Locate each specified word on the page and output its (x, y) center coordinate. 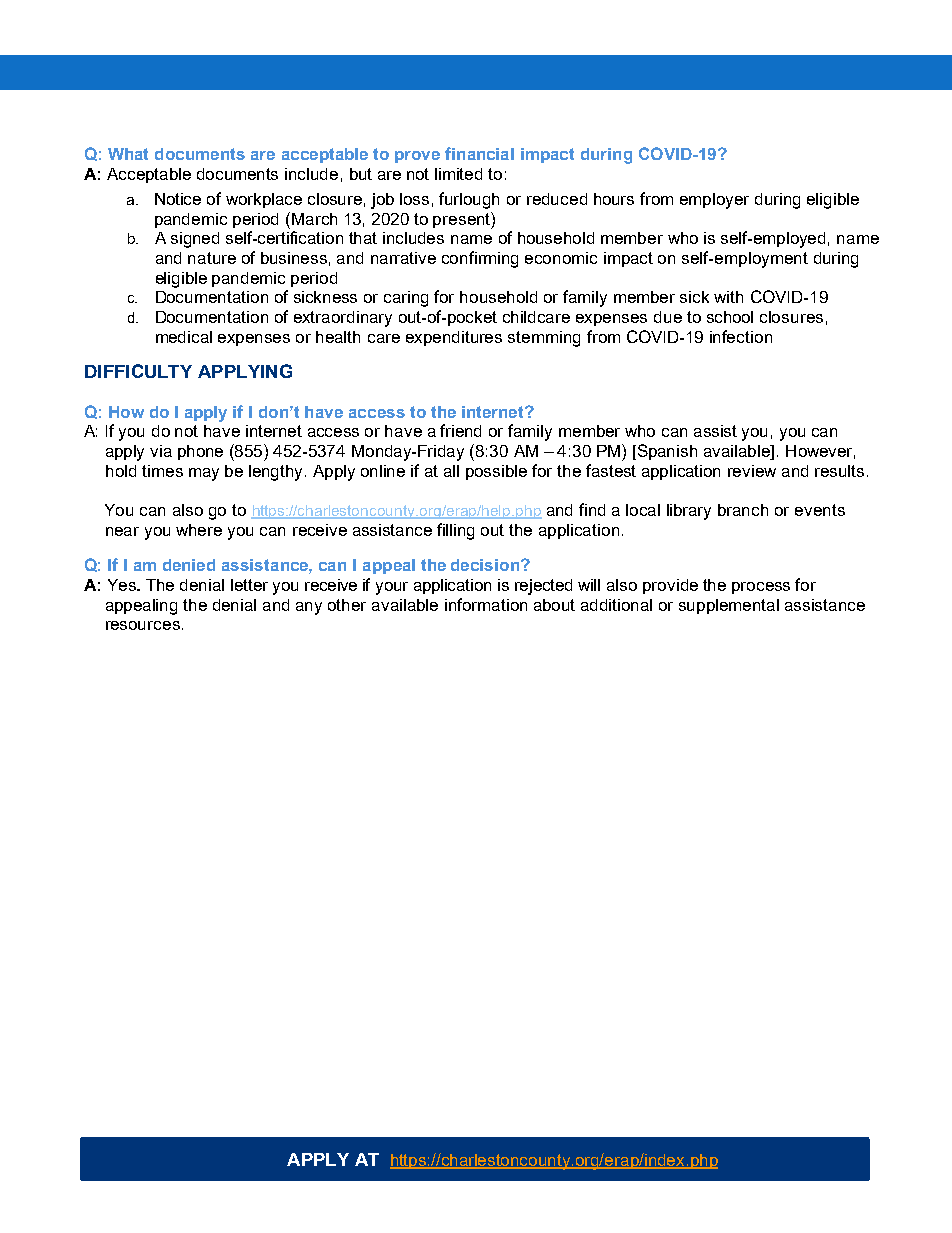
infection (741, 336)
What (128, 154)
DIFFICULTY (138, 371)
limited (458, 174)
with (728, 297)
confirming (480, 259)
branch (743, 510)
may (204, 474)
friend (460, 430)
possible (496, 472)
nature (212, 258)
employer (714, 201)
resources (143, 625)
